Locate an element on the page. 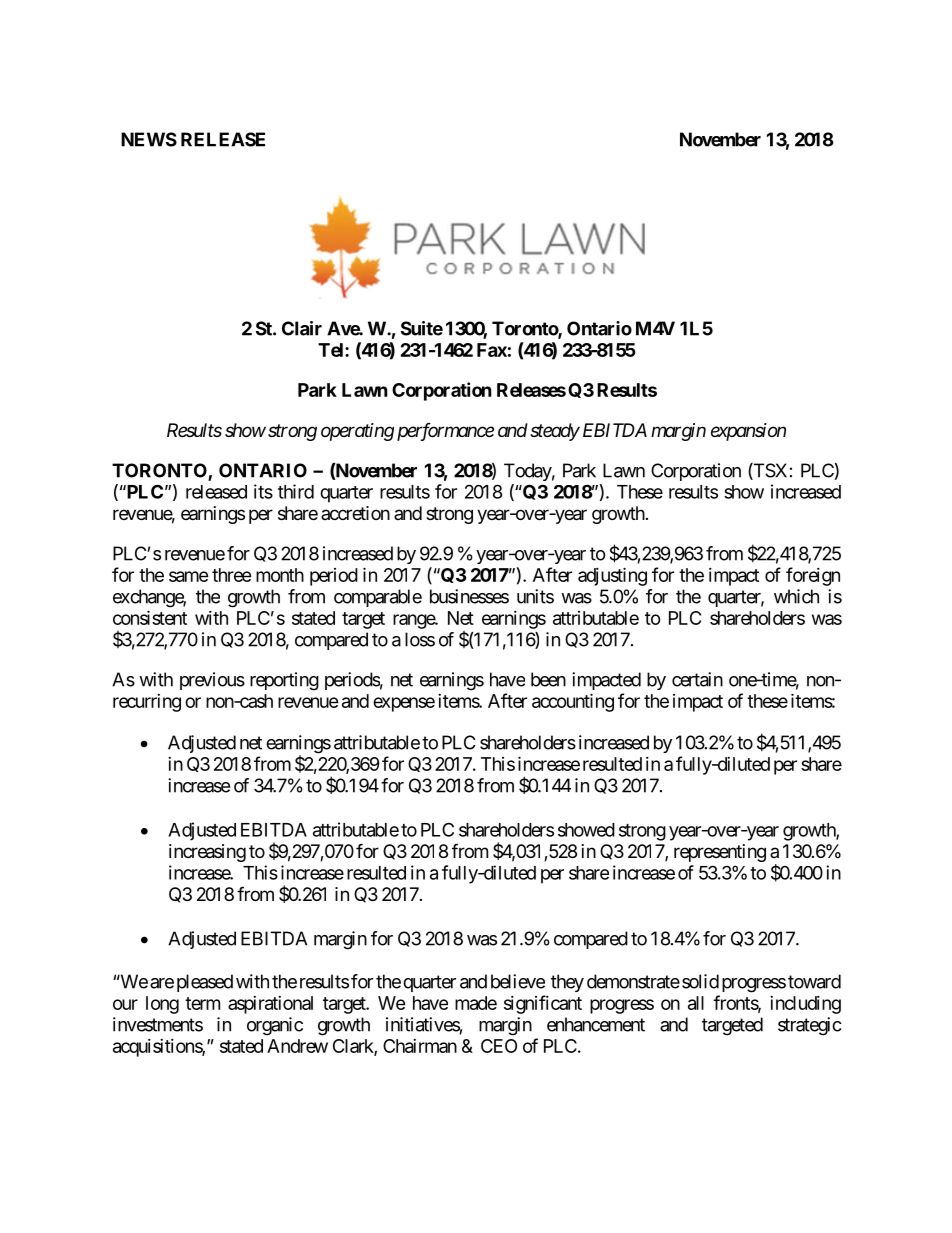  Fax is located at coordinates (492, 350).
